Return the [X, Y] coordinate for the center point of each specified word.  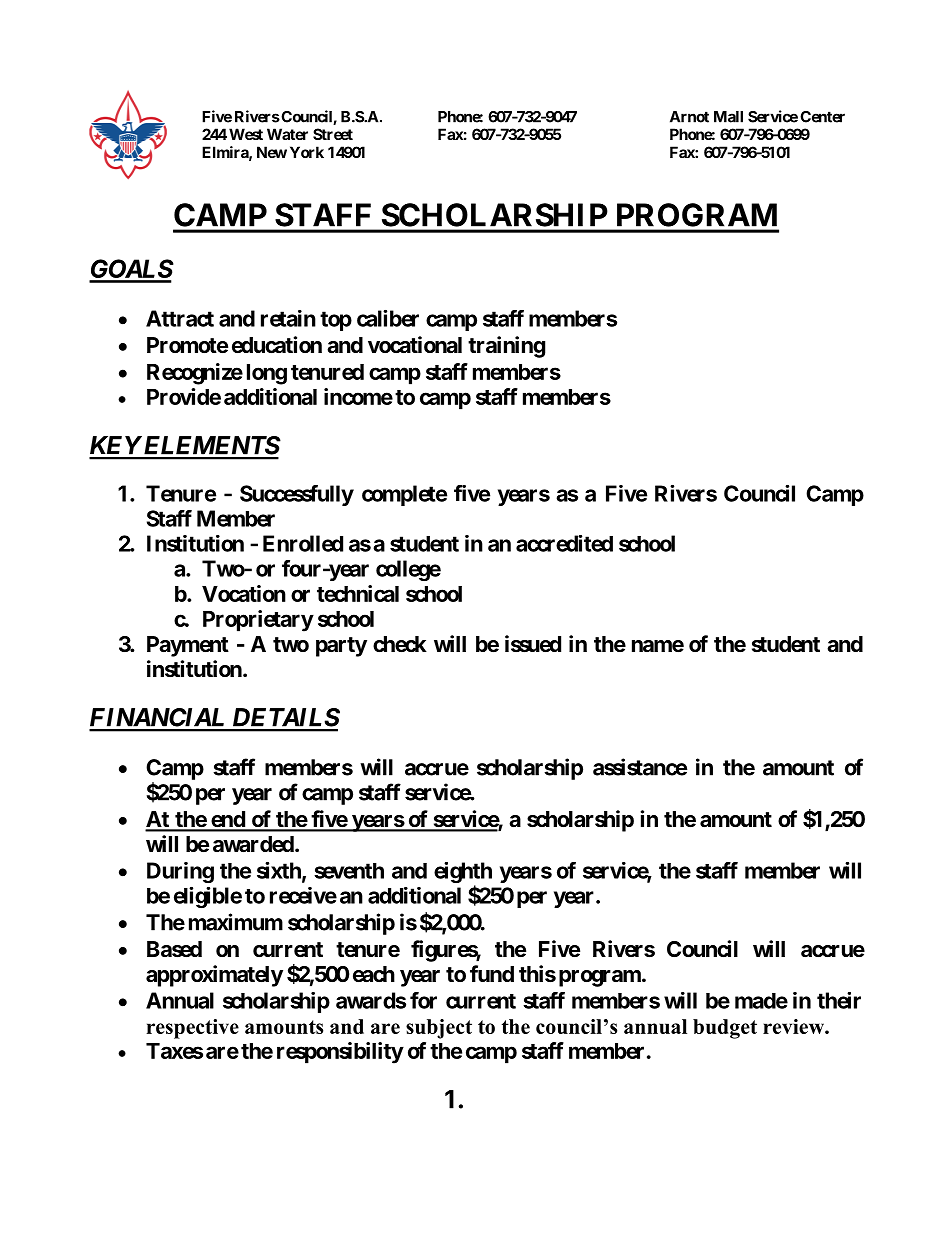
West [246, 134]
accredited [564, 543]
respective [192, 1029]
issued [533, 644]
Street [333, 134]
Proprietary [258, 621]
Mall [728, 117]
